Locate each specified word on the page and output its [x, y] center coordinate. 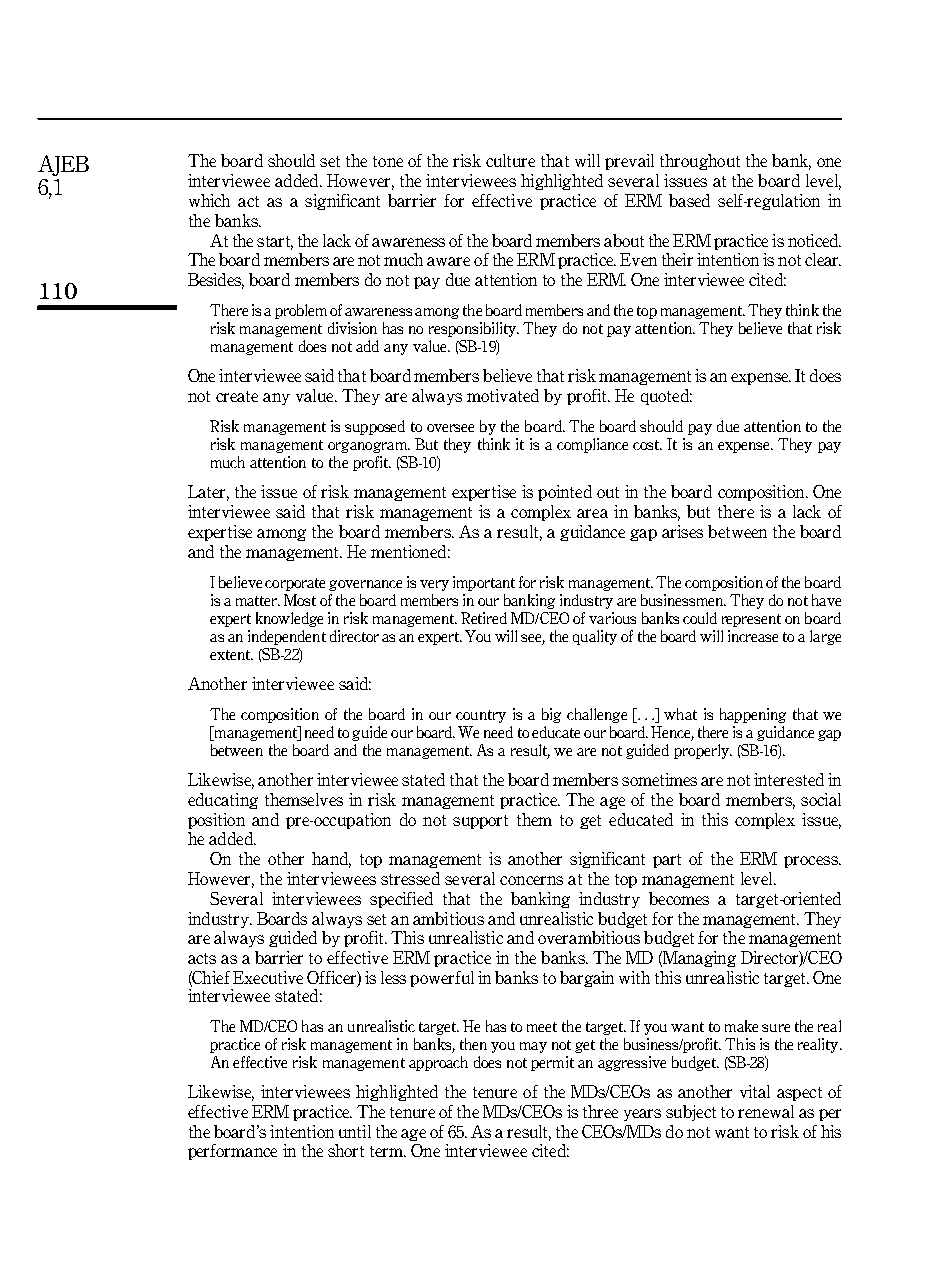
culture [510, 160]
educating [223, 801]
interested [789, 779]
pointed [565, 493]
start [275, 242]
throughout [700, 162]
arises [682, 531]
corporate [295, 584]
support [480, 822]
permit [552, 1063]
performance [232, 1152]
